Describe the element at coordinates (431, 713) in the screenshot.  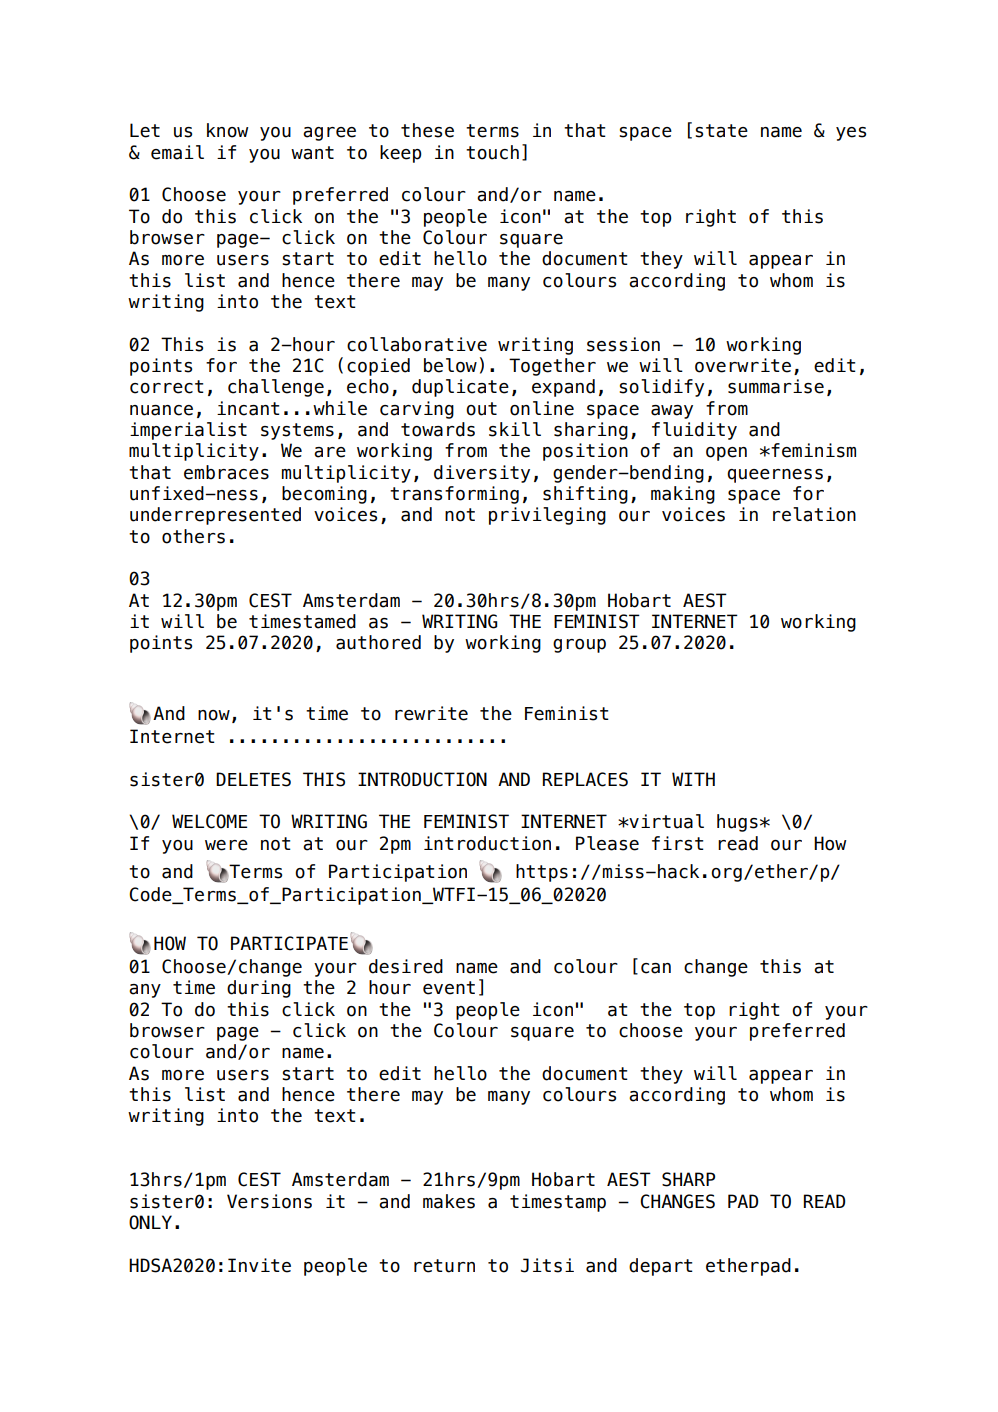
I see `rewrite` at that location.
